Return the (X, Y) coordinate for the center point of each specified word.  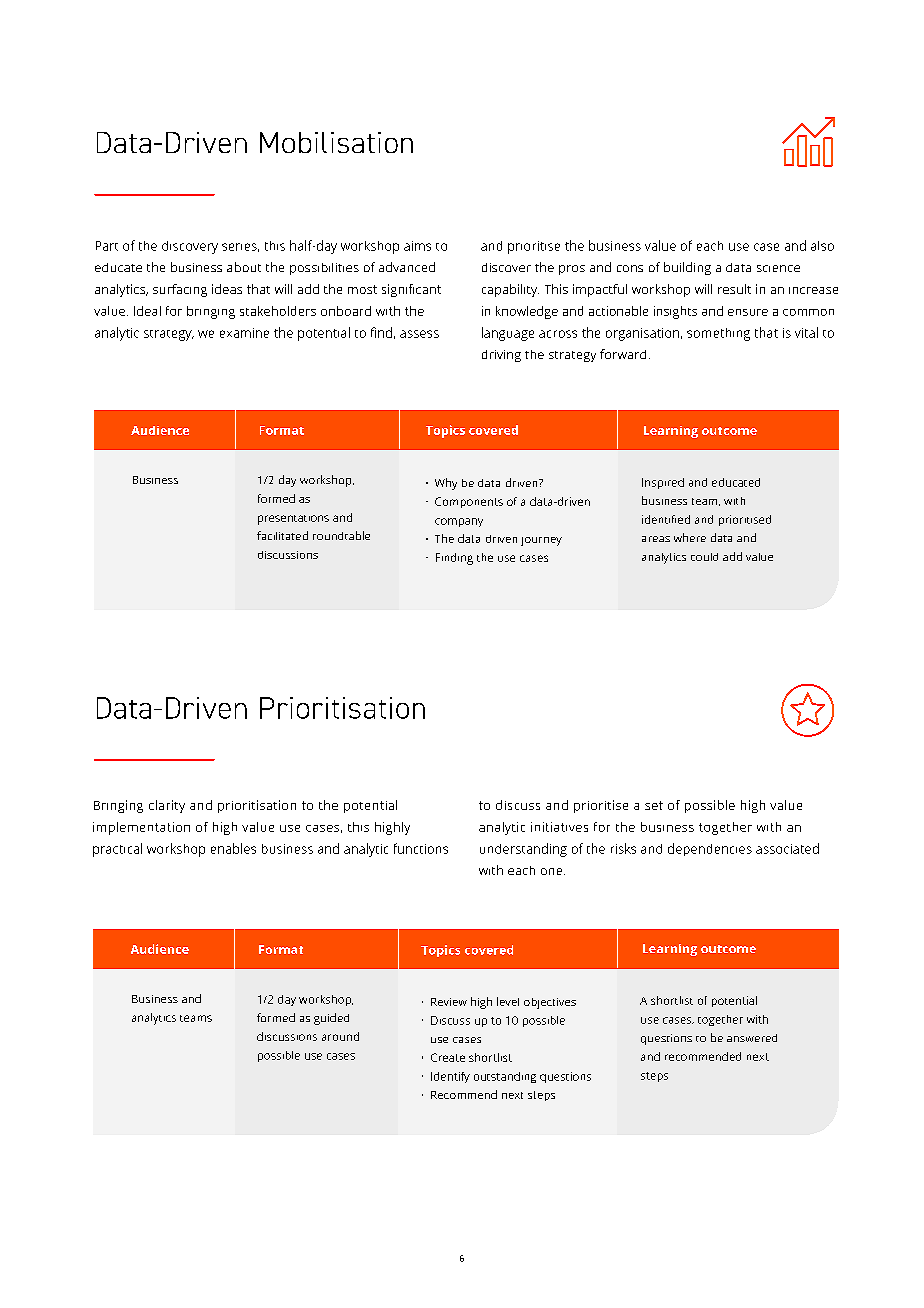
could (704, 557)
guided (331, 1019)
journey (541, 541)
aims (417, 246)
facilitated (282, 535)
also (822, 246)
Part (107, 246)
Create (448, 1057)
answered (752, 1038)
